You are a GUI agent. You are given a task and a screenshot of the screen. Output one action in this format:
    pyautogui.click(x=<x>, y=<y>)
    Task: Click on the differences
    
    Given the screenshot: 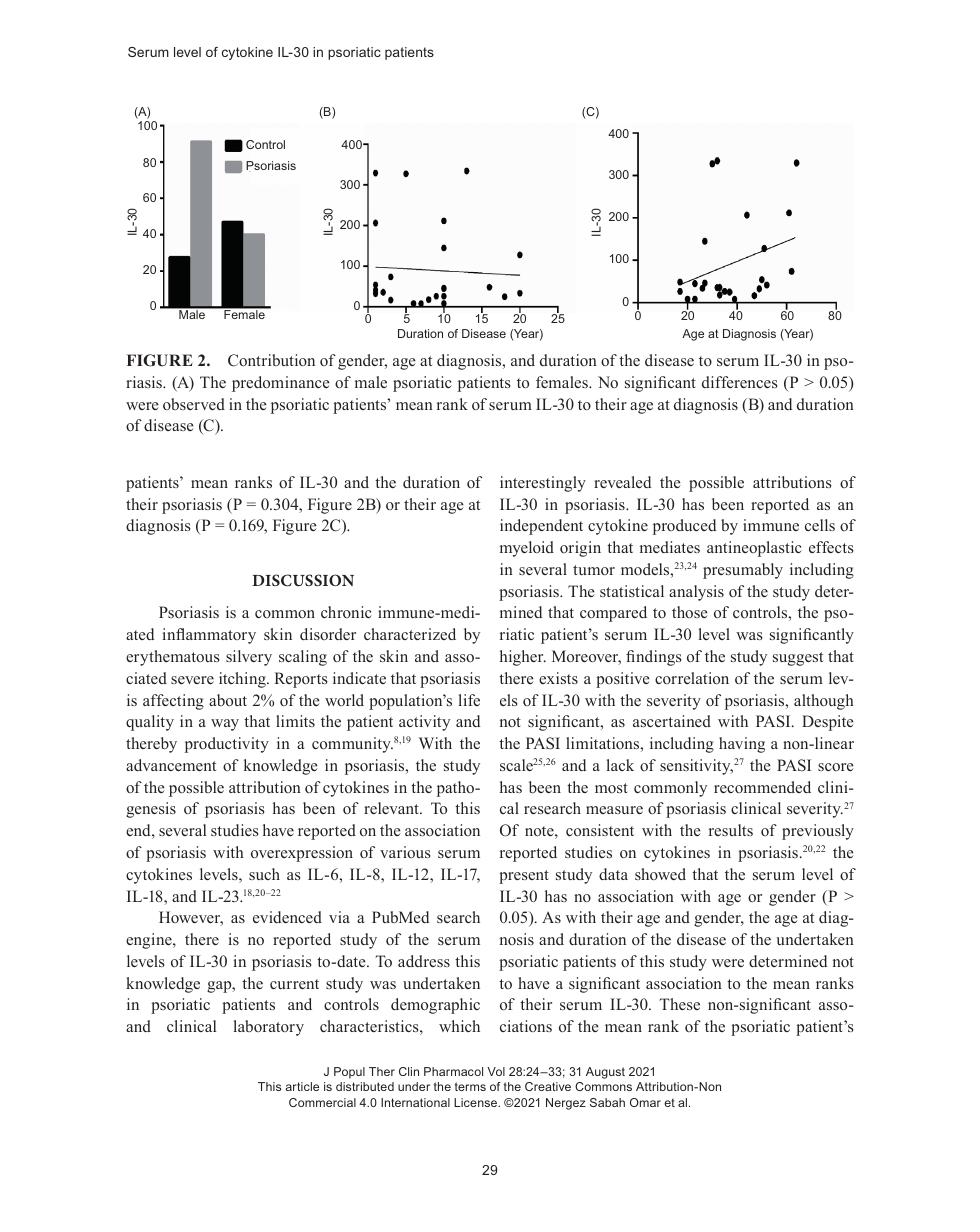 What is the action you would take?
    pyautogui.click(x=740, y=382)
